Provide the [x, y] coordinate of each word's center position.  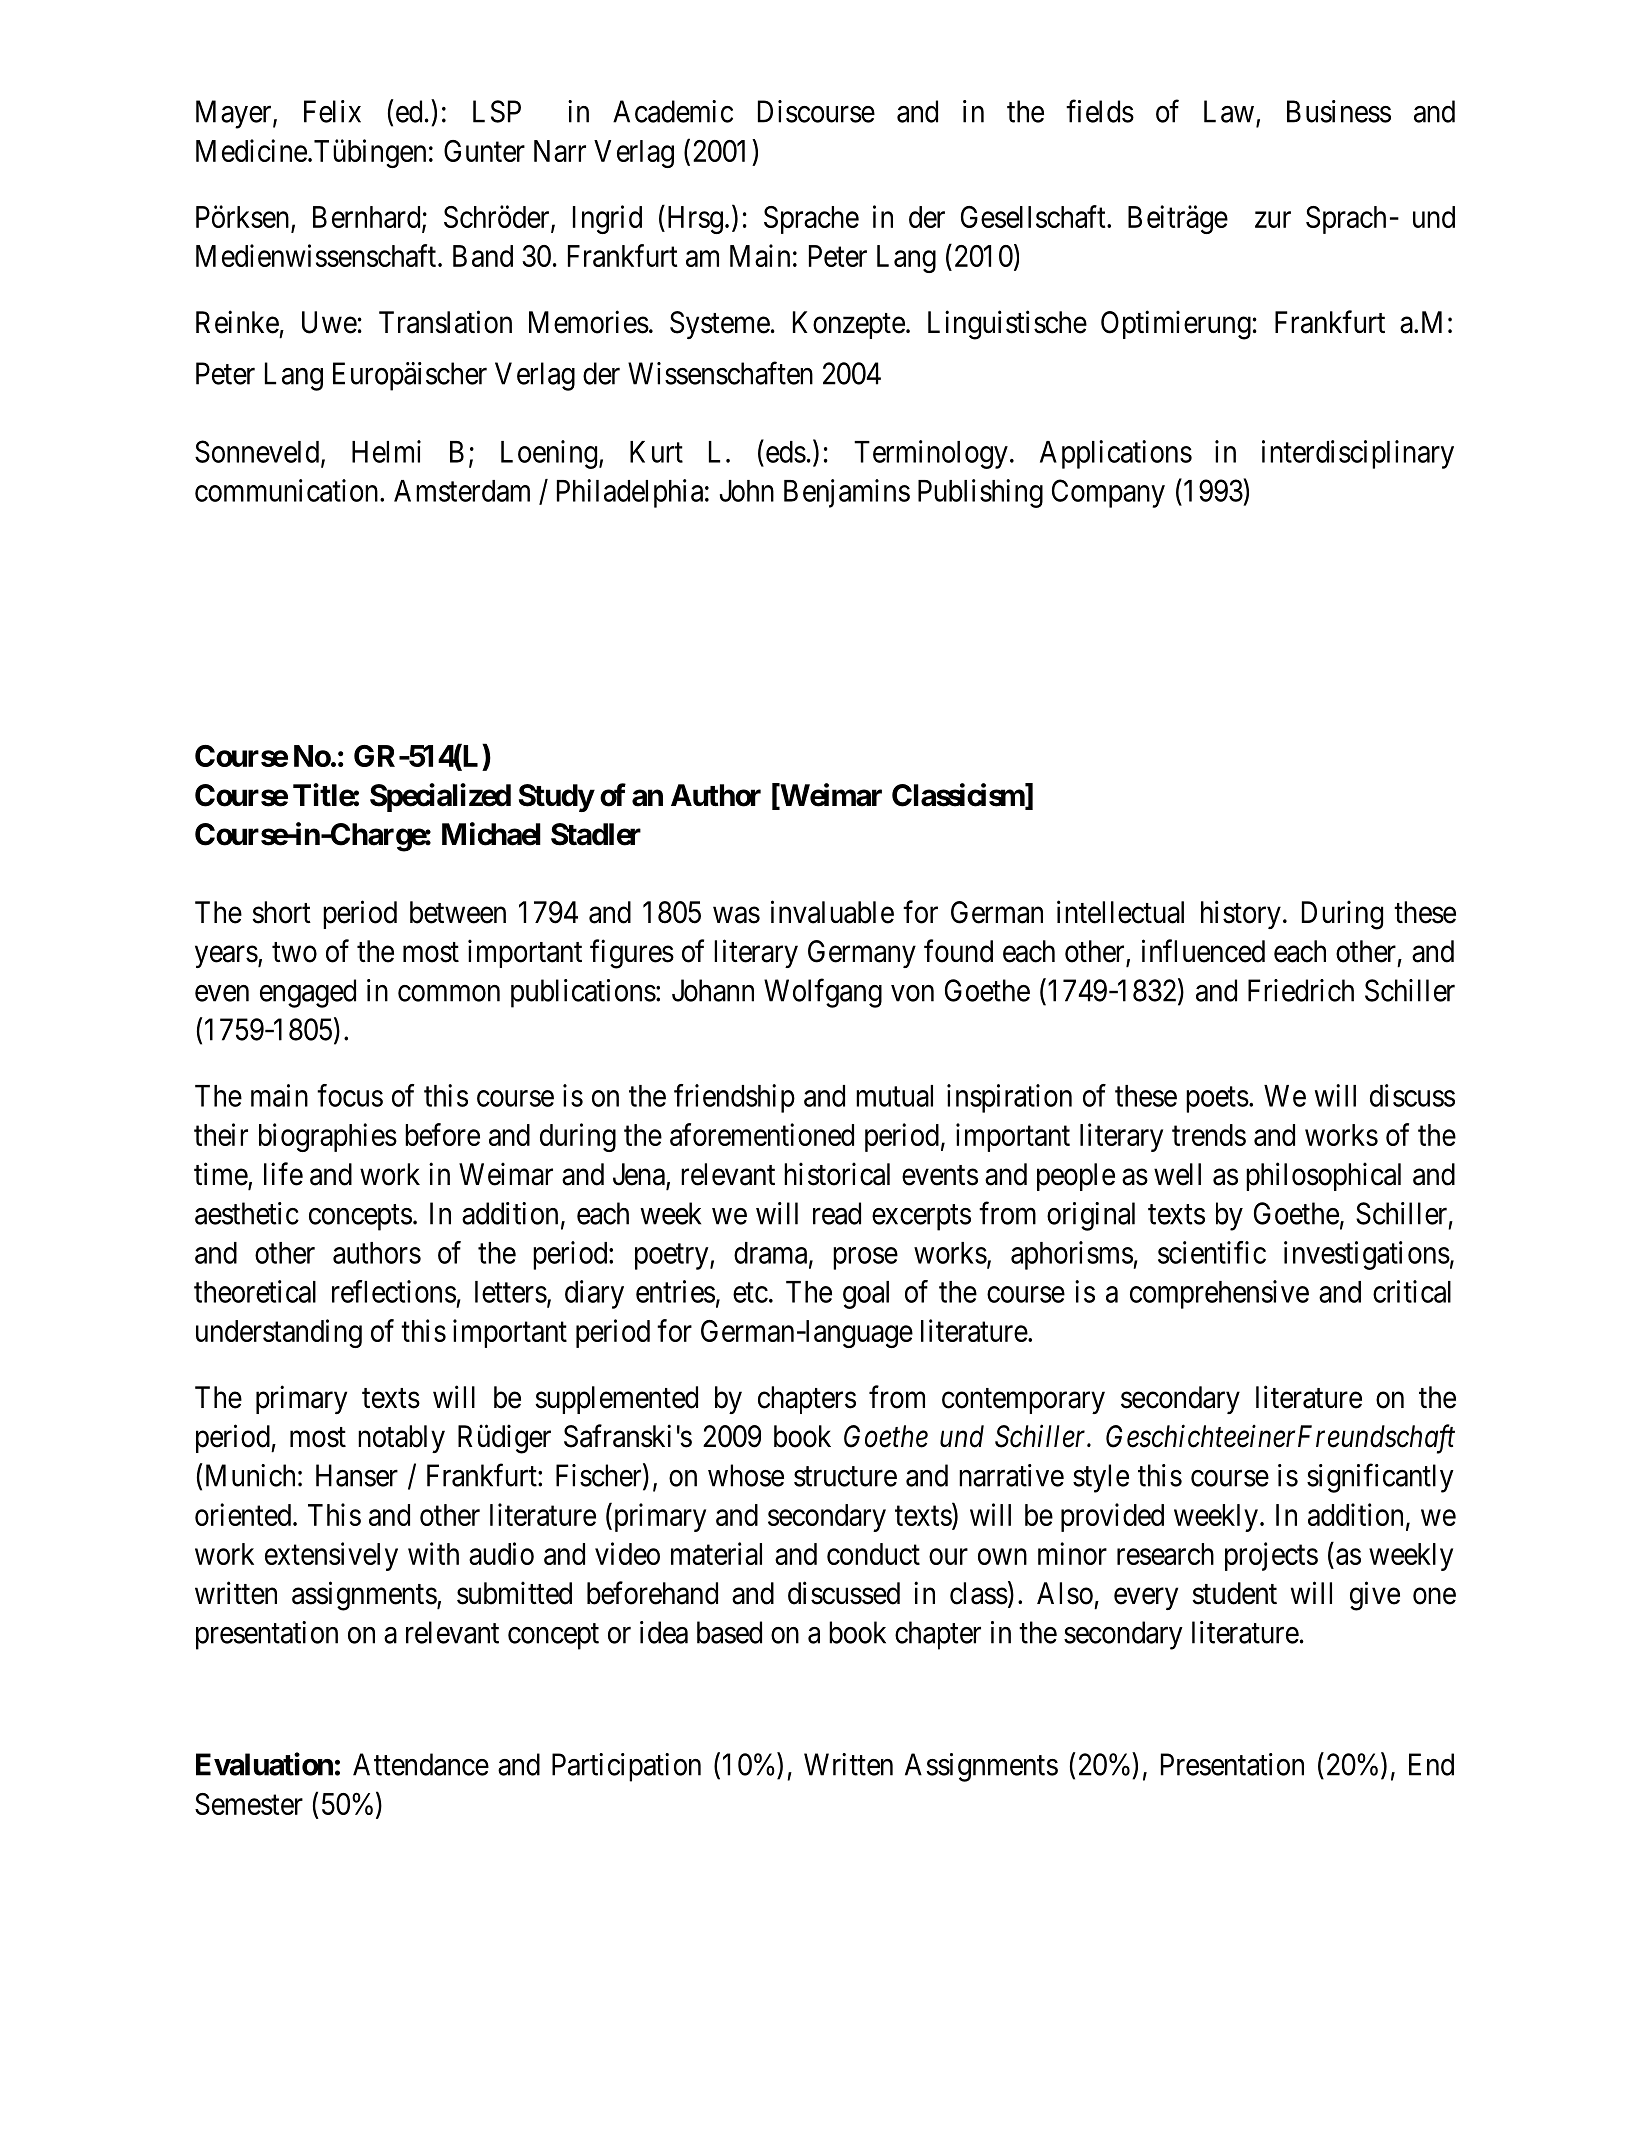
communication [288, 490]
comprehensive [1219, 1294]
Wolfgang [823, 993]
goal [866, 1295]
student [1234, 1593]
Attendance [421, 1764]
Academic [673, 111]
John [747, 491]
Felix [332, 111]
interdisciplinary [1358, 454]
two [294, 952]
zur [1273, 219]
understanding [279, 1333]
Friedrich [1301, 990]
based [729, 1632]
